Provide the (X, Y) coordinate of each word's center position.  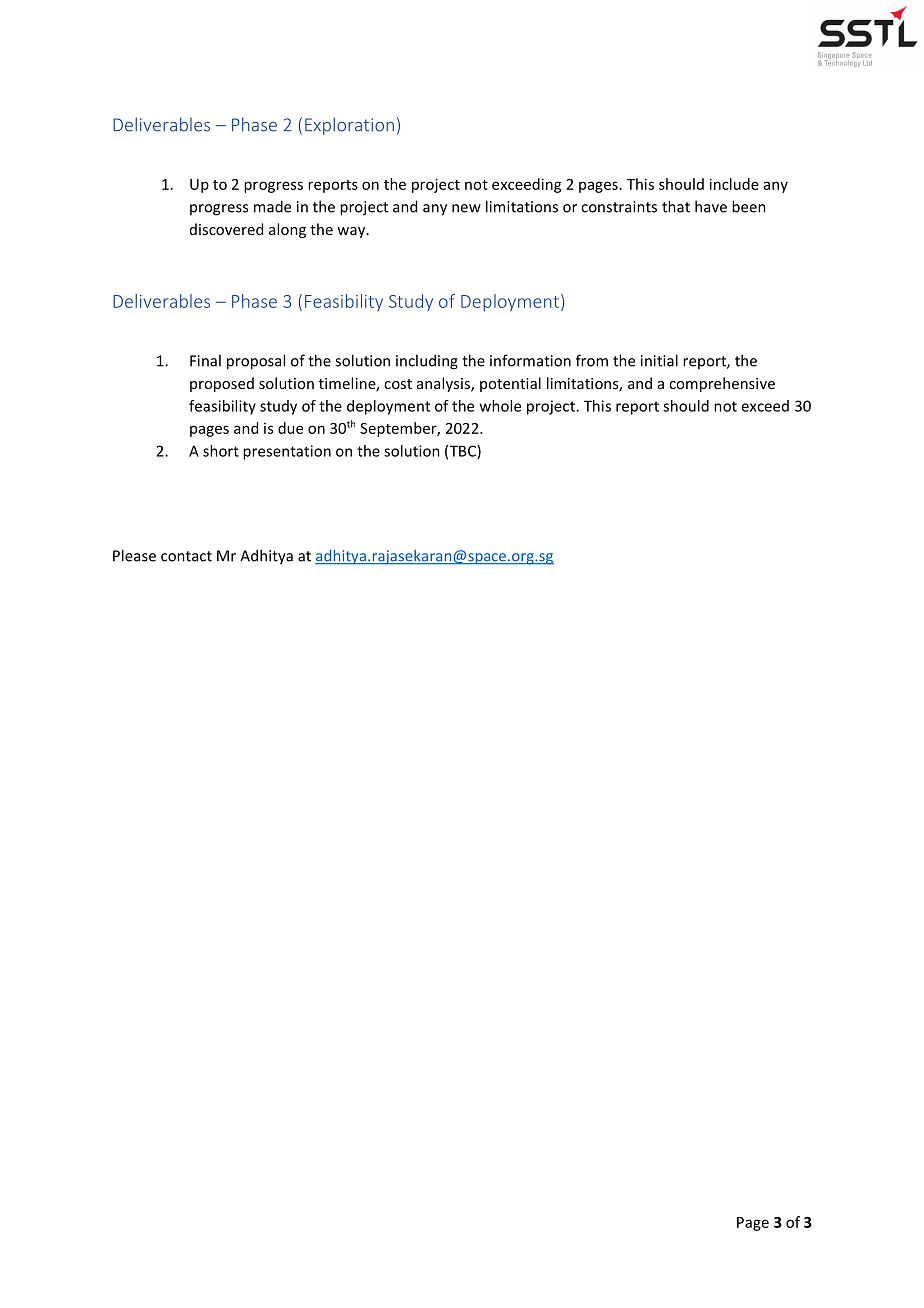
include (734, 184)
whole (500, 406)
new (466, 208)
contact (186, 556)
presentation (287, 452)
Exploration (349, 126)
